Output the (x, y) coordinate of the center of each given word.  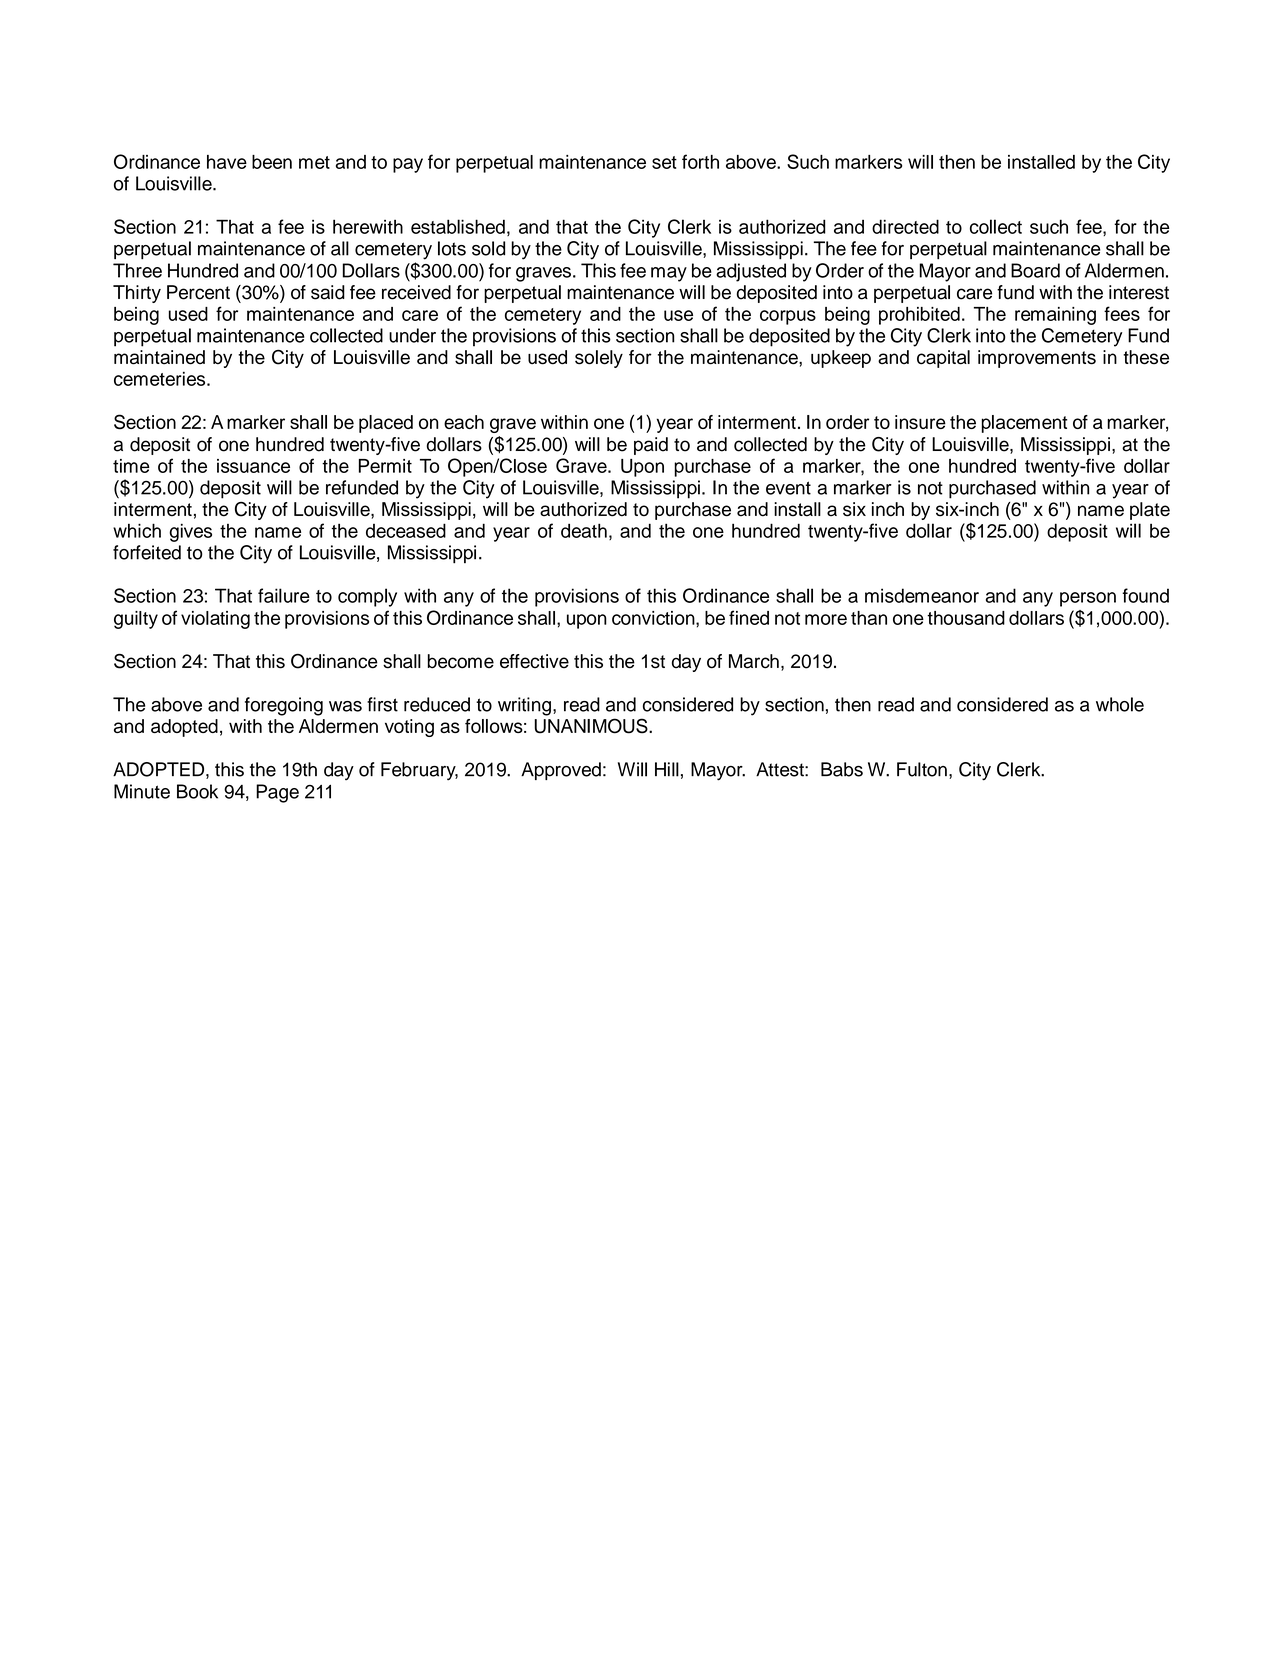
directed (905, 226)
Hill (667, 769)
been (272, 162)
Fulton (922, 769)
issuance (253, 466)
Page (277, 793)
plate (1150, 511)
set (664, 162)
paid (651, 446)
